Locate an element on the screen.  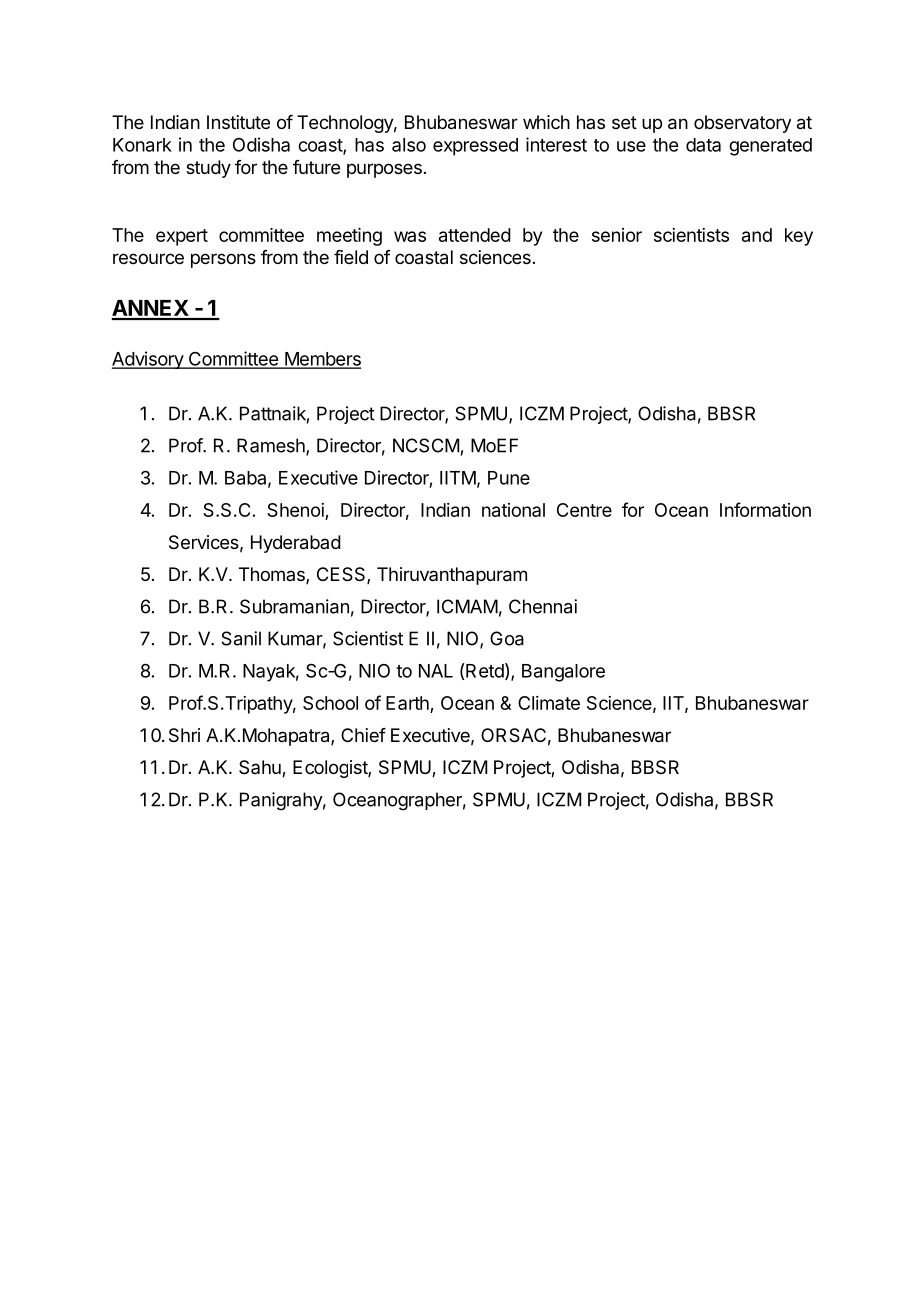
Ecologist is located at coordinates (331, 769).
